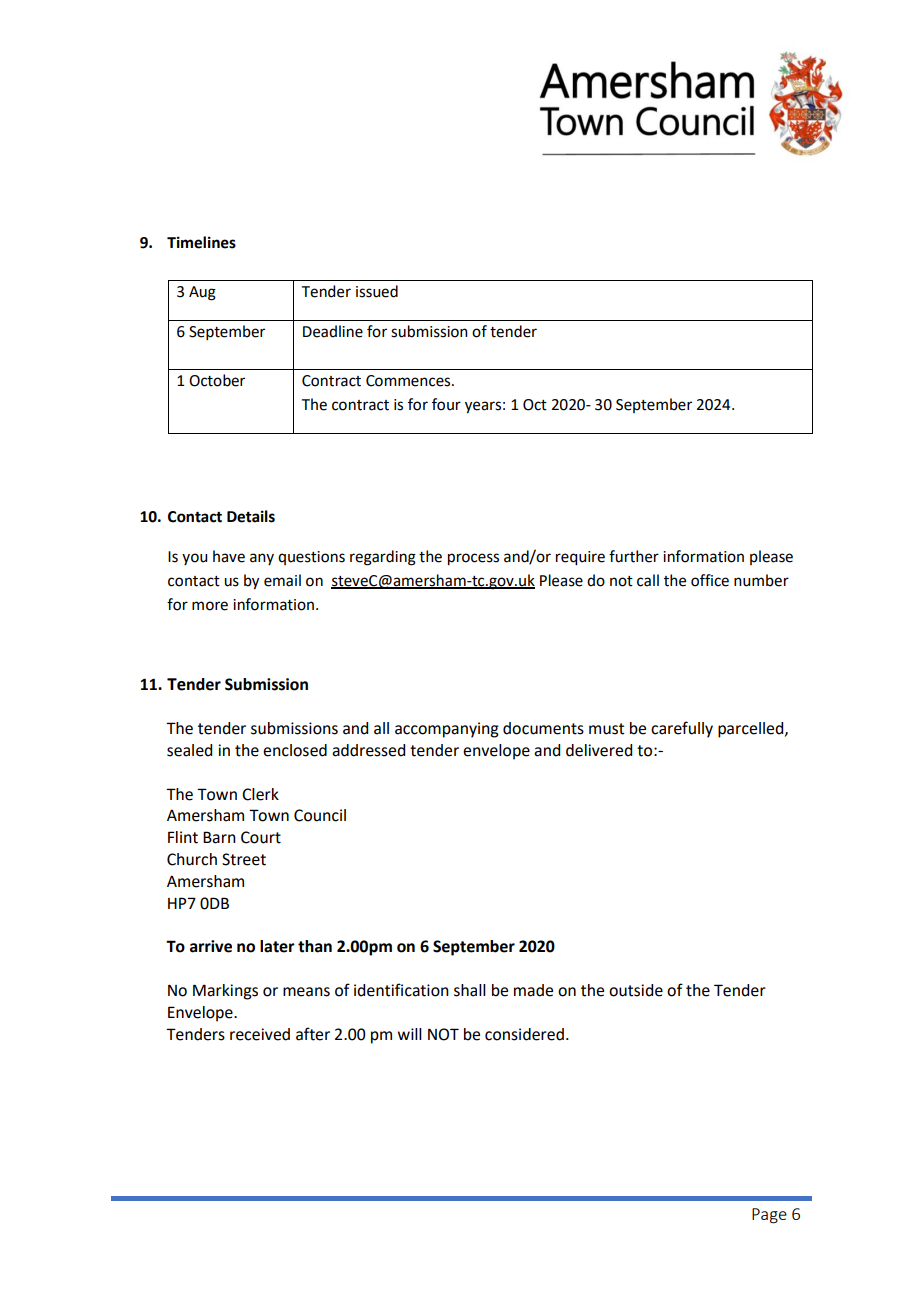 This screenshot has width=924, height=1308. Describe the element at coordinates (470, 990) in the screenshot. I see `shall` at that location.
